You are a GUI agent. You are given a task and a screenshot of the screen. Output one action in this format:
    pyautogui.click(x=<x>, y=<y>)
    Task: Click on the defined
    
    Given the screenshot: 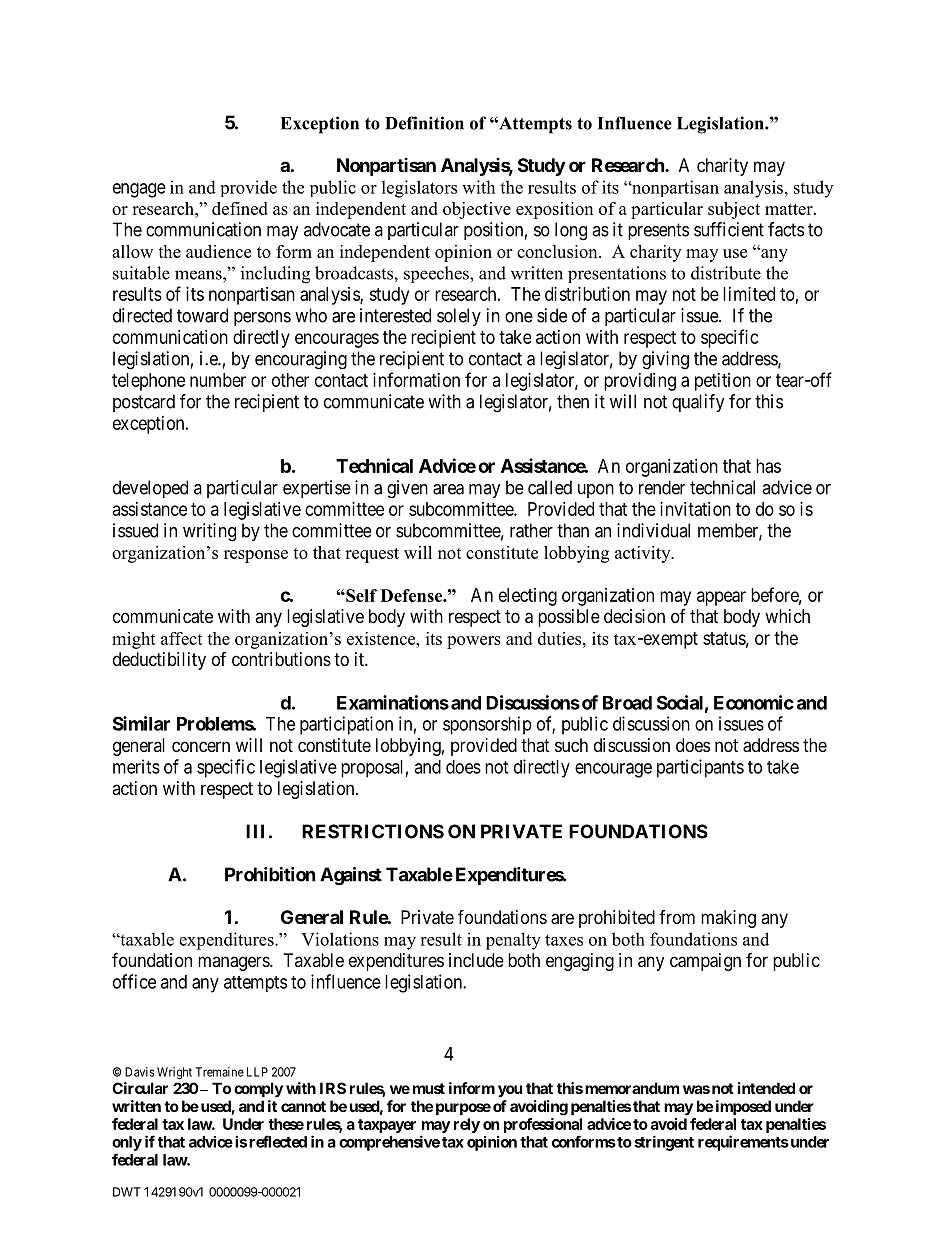 What is the action you would take?
    pyautogui.click(x=240, y=208)
